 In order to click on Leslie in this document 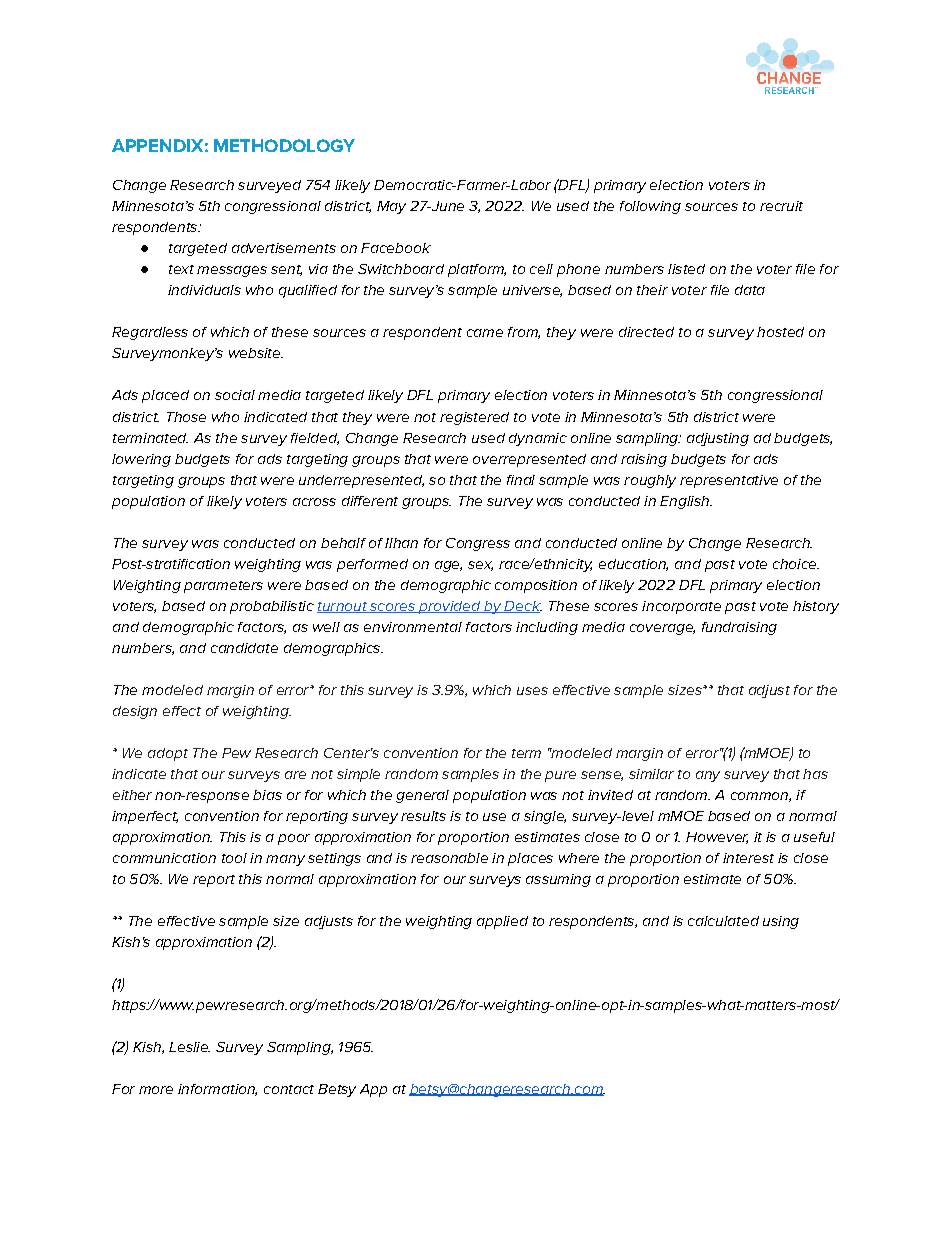, I will do `click(189, 1047)`.
